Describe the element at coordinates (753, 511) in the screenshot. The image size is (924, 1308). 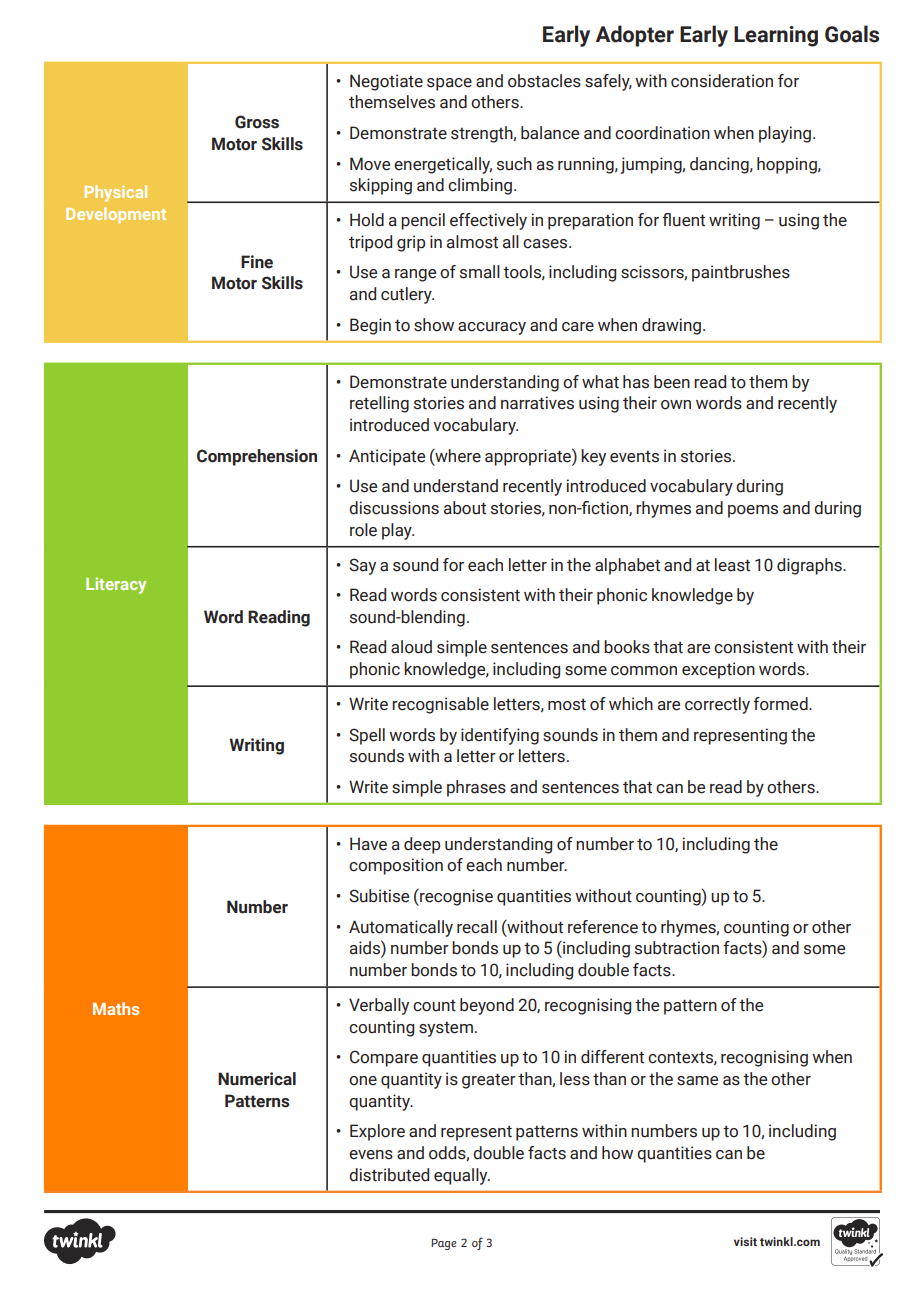
I see `poems` at that location.
